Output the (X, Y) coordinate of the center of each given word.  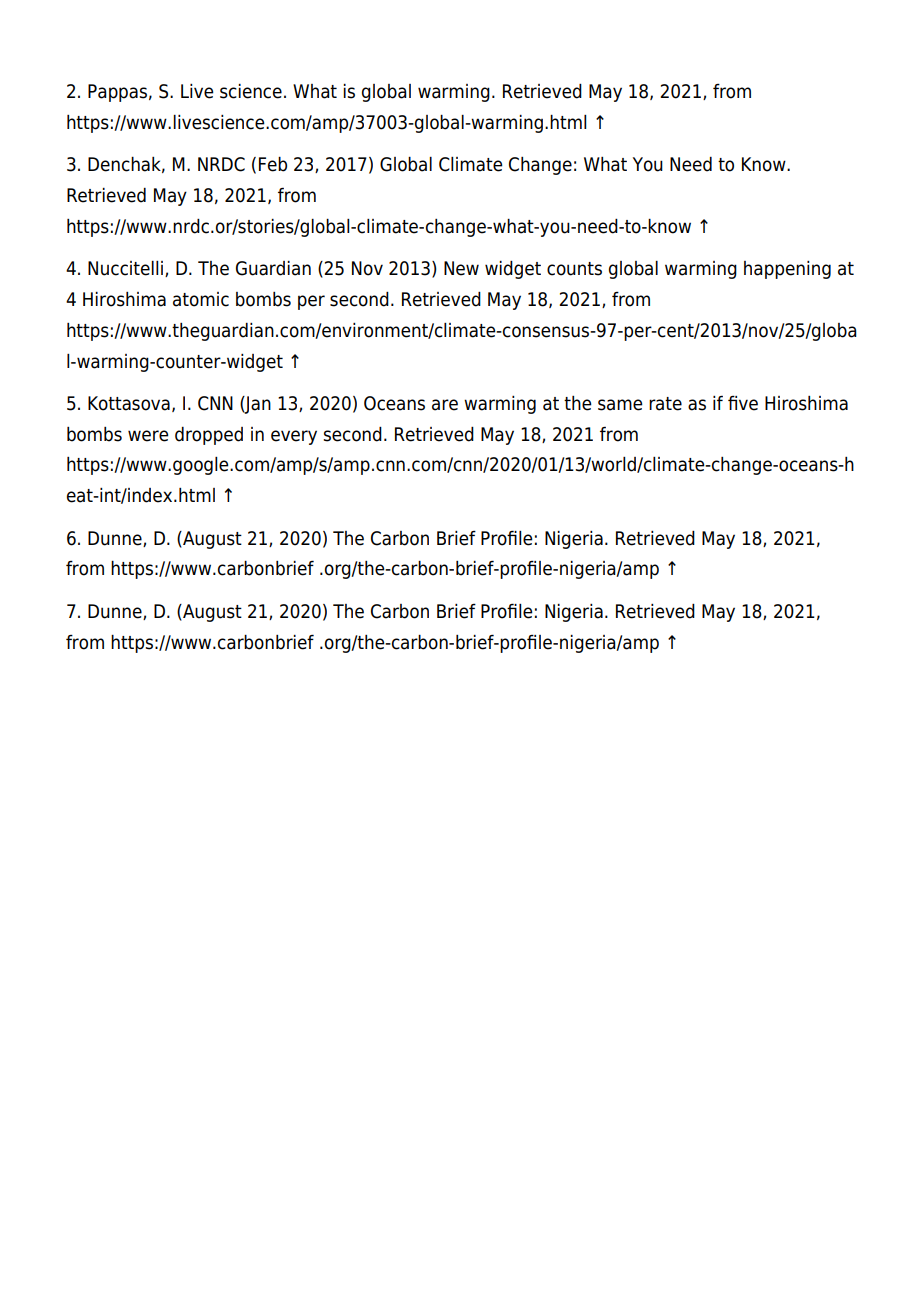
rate (665, 404)
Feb (273, 164)
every (294, 437)
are (445, 405)
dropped (209, 436)
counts (574, 269)
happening (787, 270)
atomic (201, 299)
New (461, 268)
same (620, 405)
